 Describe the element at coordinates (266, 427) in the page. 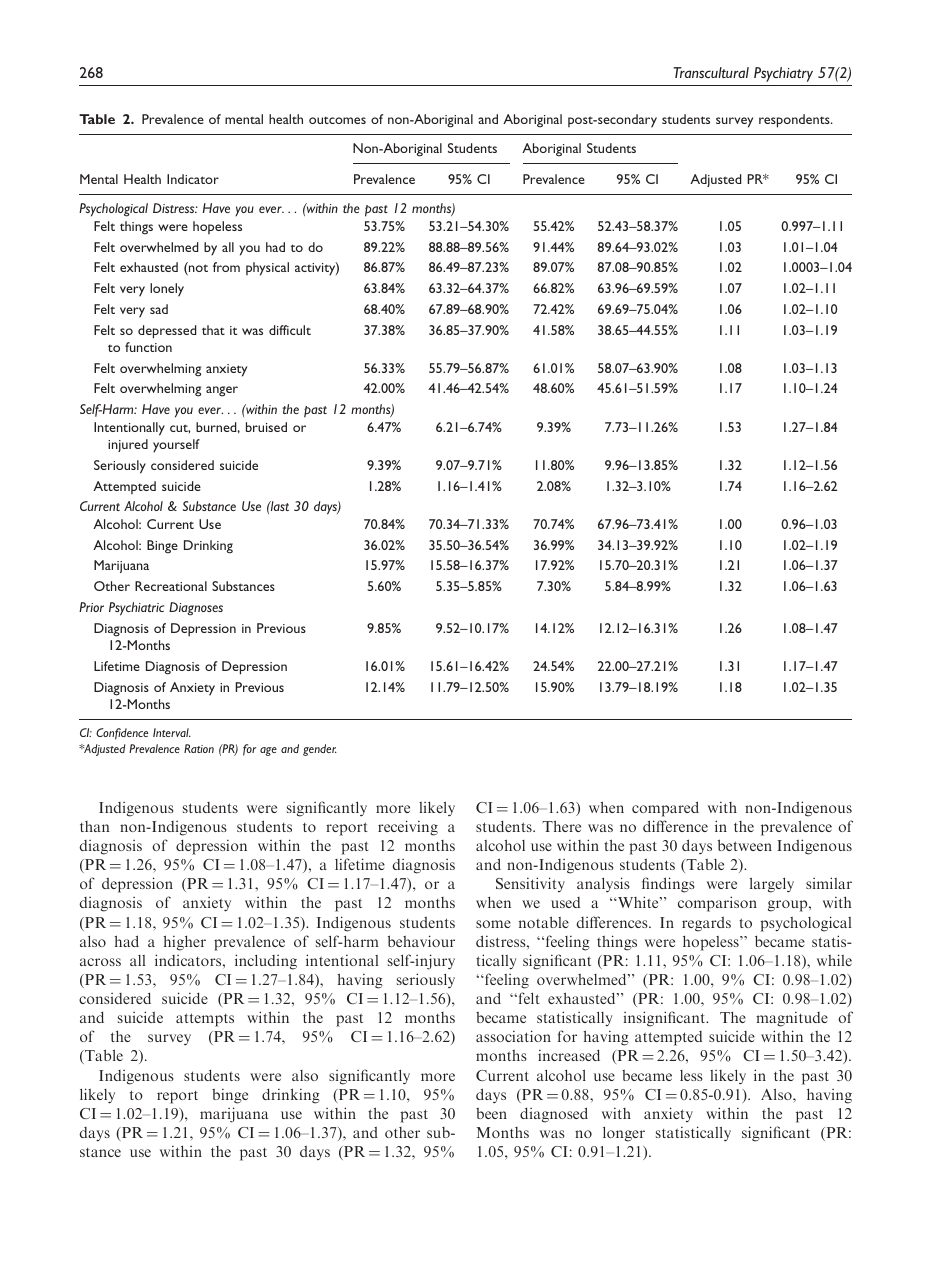

I see `bruised` at that location.
